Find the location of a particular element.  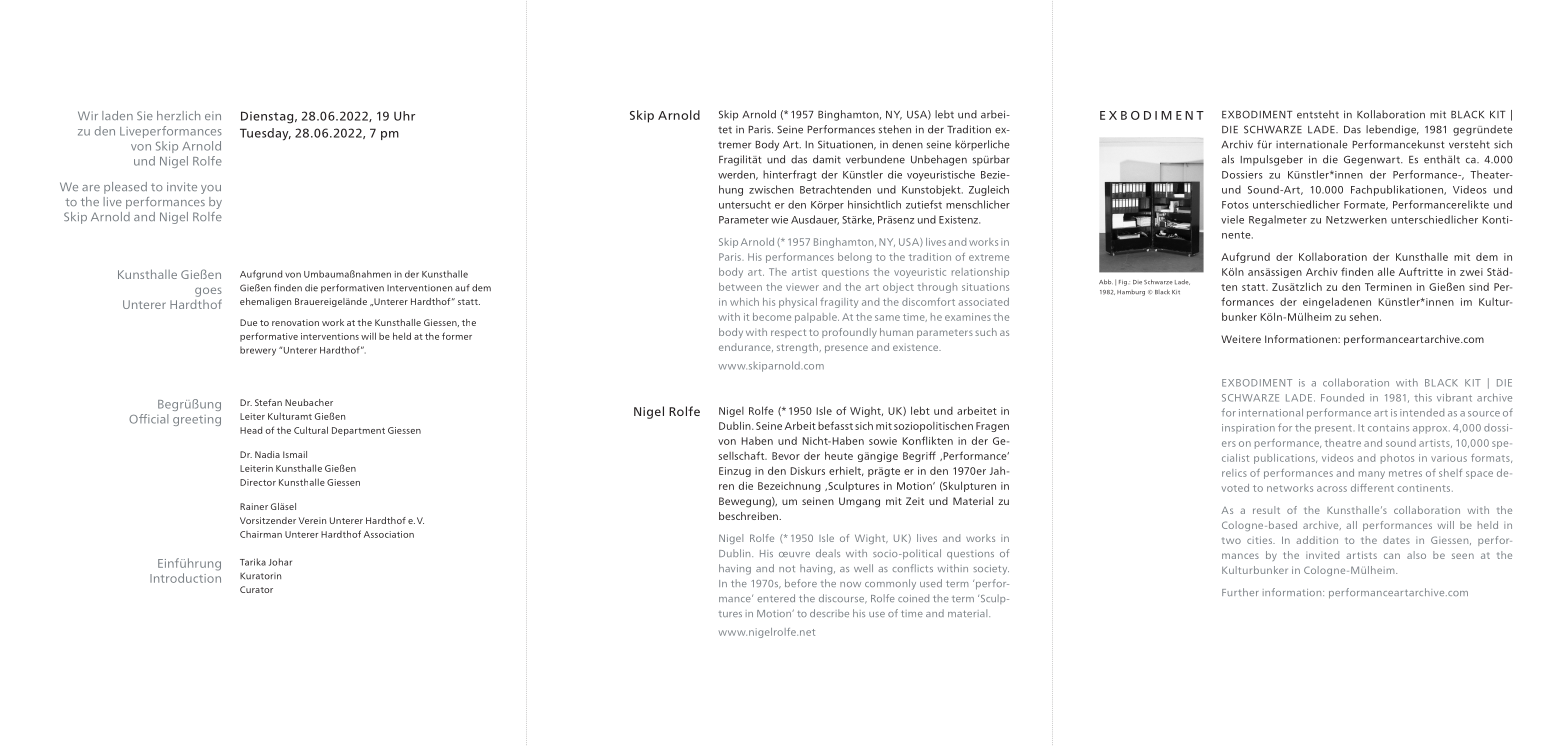

Curator is located at coordinates (256, 589).
